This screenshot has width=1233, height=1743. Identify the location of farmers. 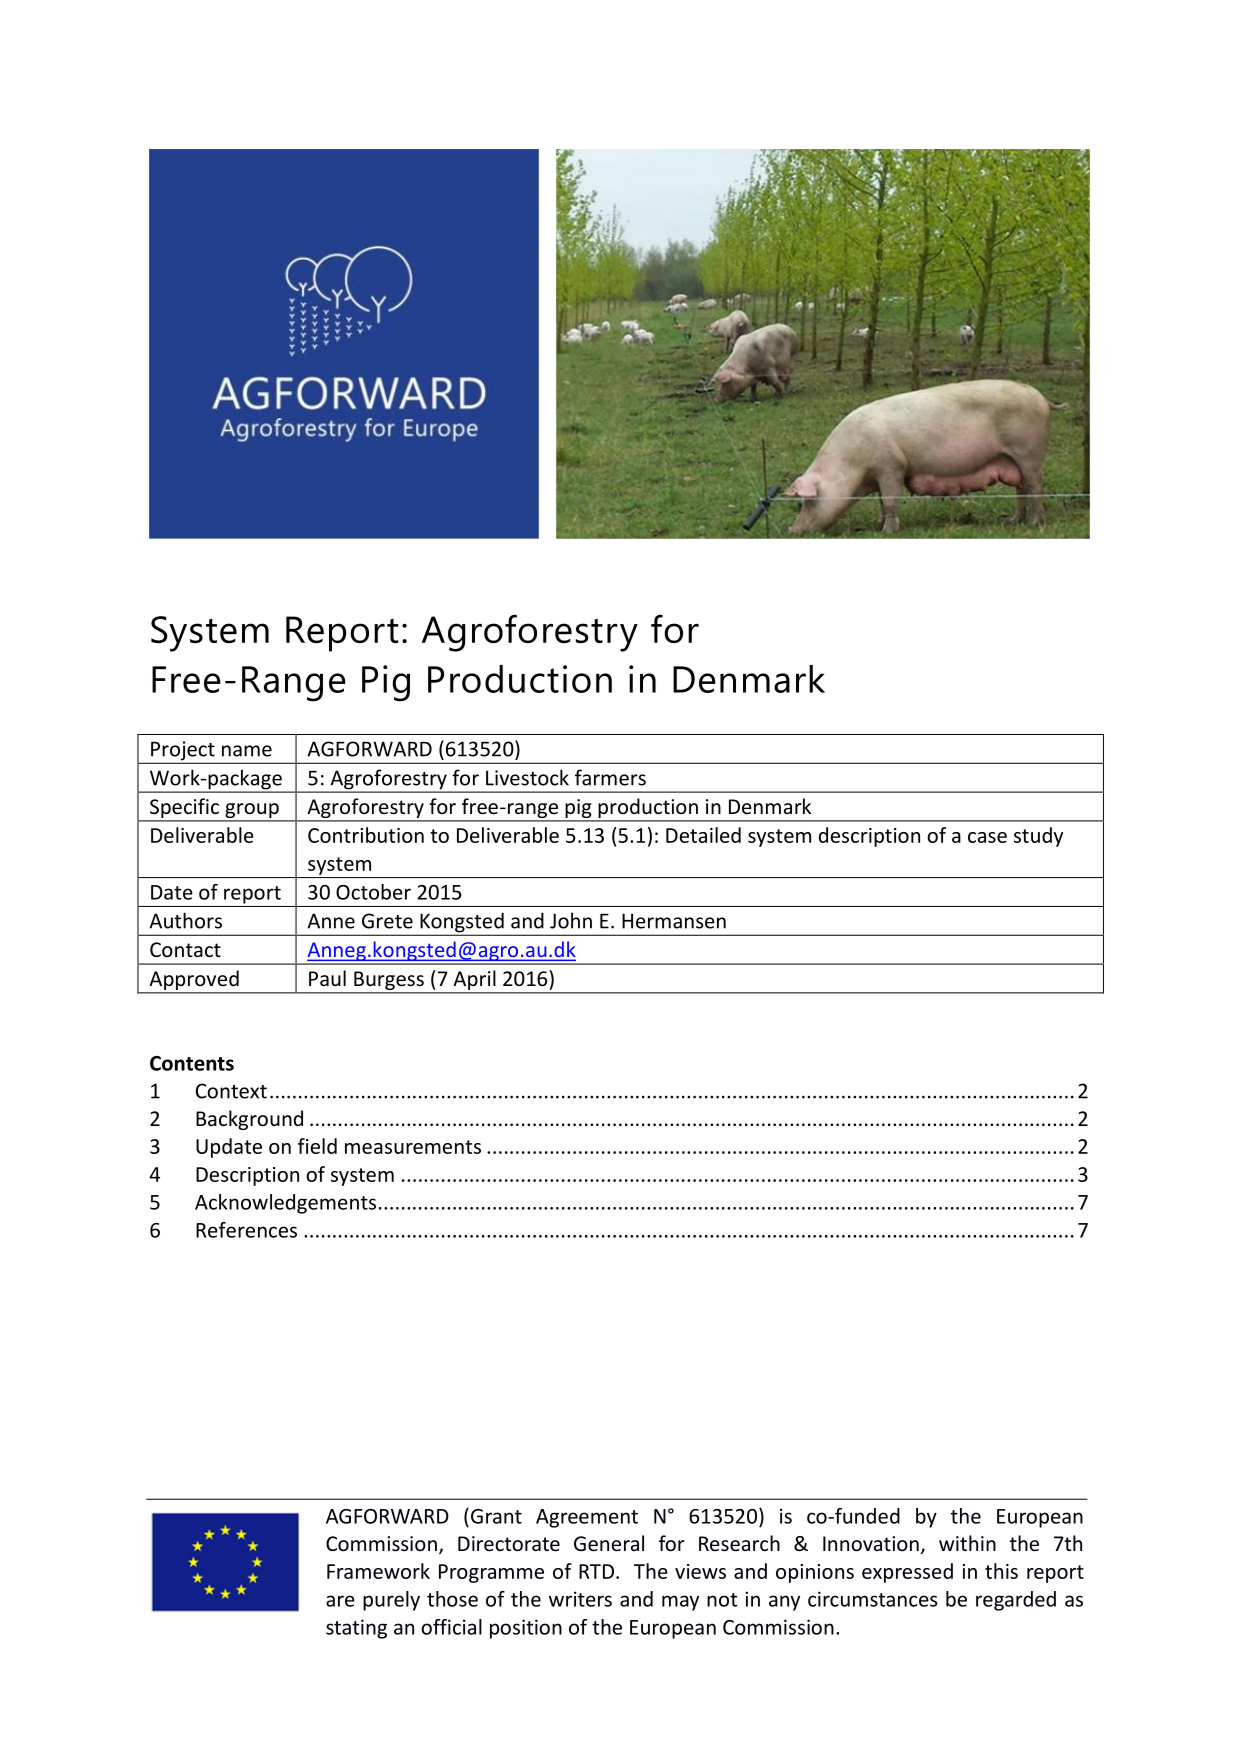
(610, 777).
